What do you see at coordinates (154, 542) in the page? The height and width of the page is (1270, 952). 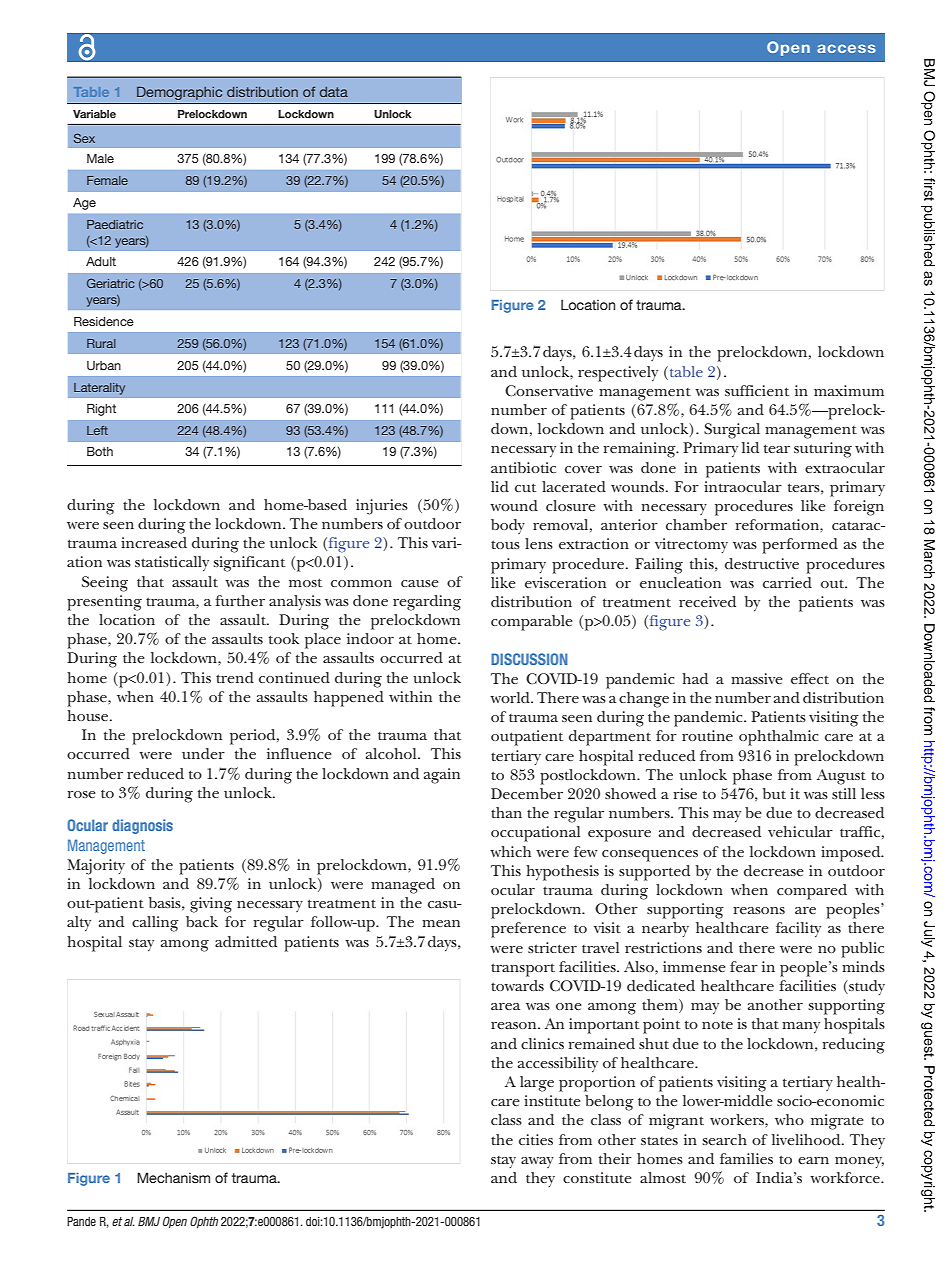 I see `increased` at bounding box center [154, 542].
